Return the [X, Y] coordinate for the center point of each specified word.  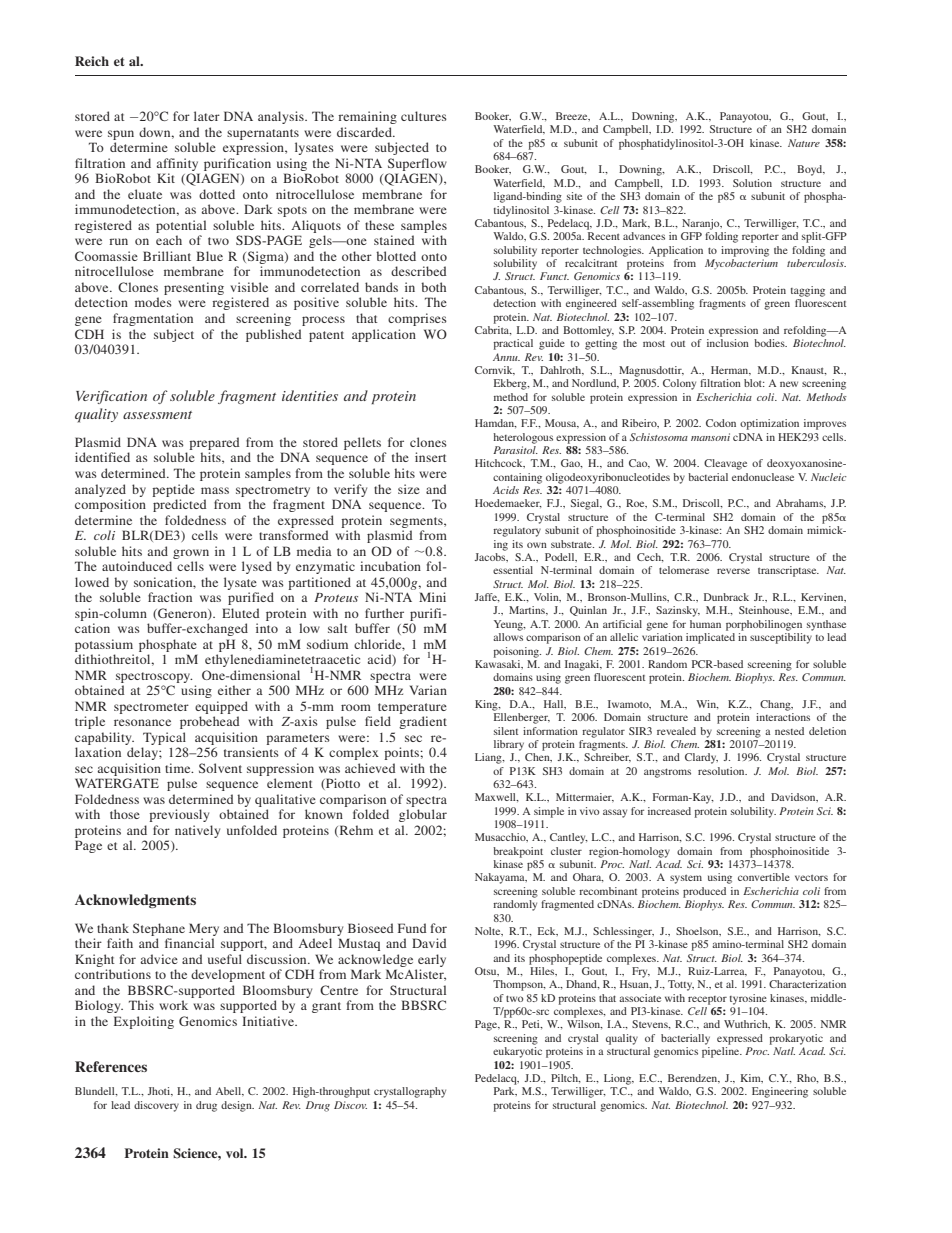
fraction [170, 597]
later [207, 116]
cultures [424, 116]
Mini [432, 597]
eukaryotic [517, 1052]
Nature [804, 143]
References [111, 1066]
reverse [733, 571]
